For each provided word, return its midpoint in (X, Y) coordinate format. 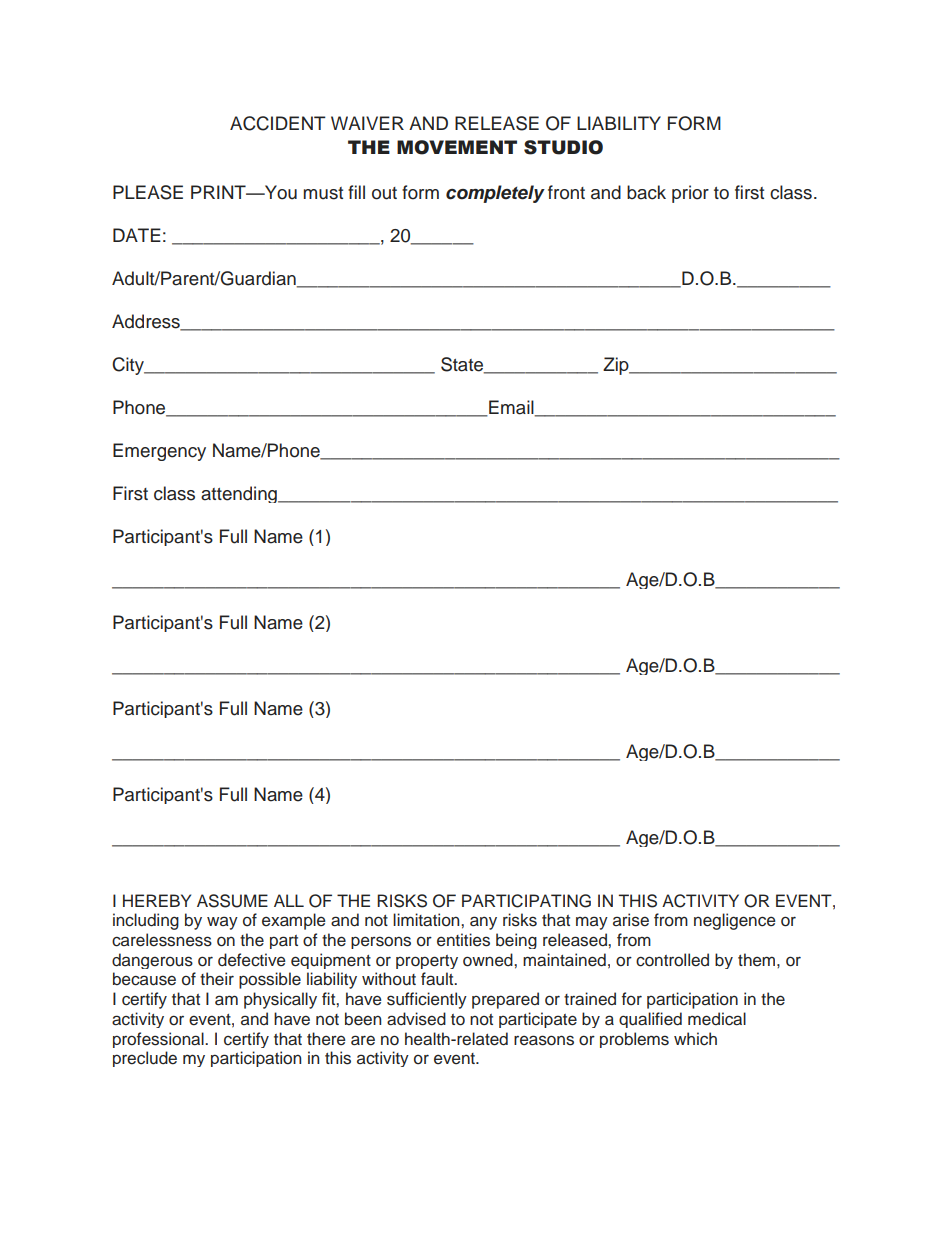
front (566, 192)
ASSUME (232, 901)
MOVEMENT (457, 147)
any (483, 923)
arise (631, 920)
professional (159, 1040)
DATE (137, 235)
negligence (735, 921)
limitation (427, 920)
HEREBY (157, 900)
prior (690, 194)
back (646, 192)
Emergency (159, 452)
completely (495, 194)
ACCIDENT (278, 123)
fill (356, 192)
